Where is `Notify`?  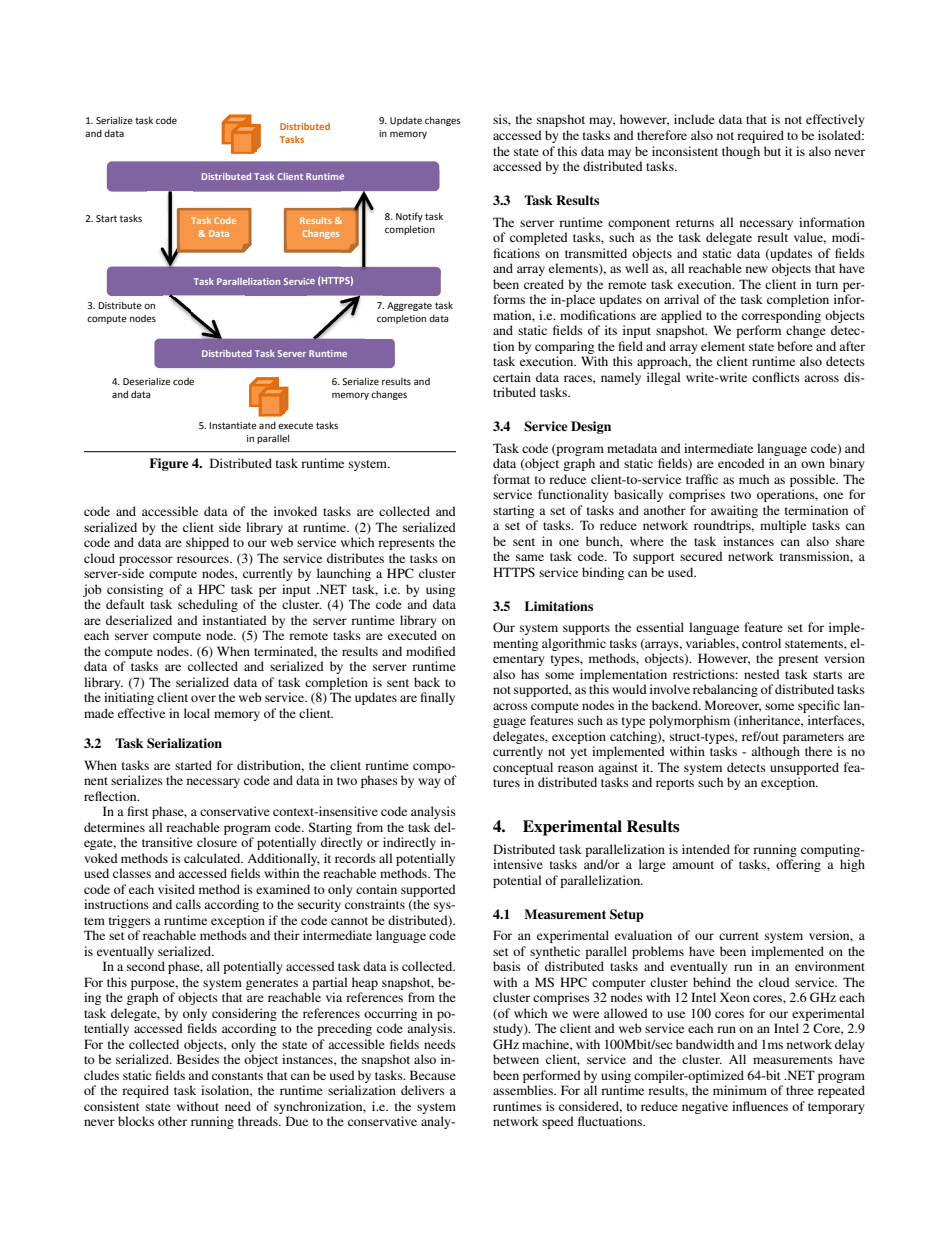
Notify is located at coordinates (409, 217).
